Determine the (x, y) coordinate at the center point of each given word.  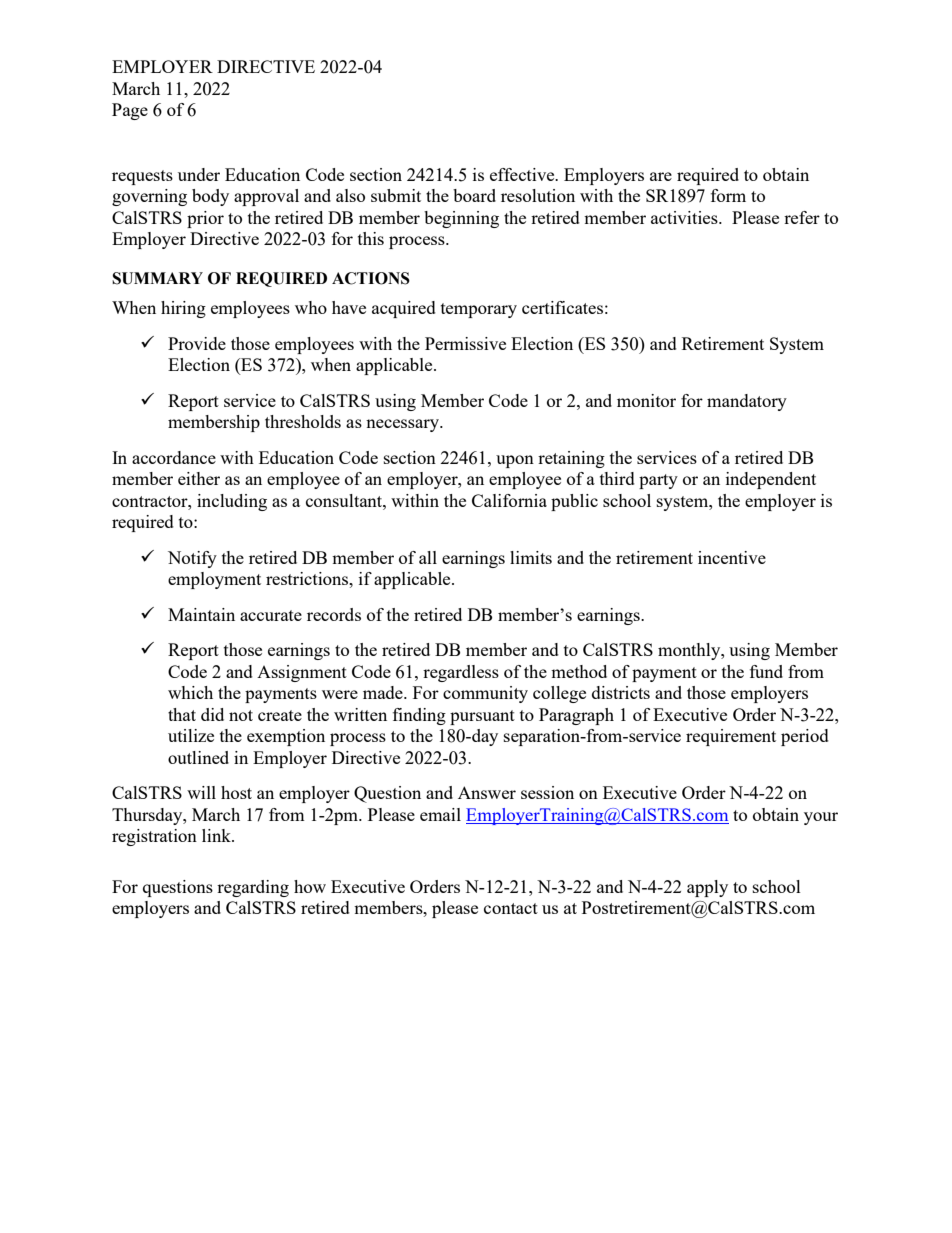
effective (523, 174)
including (232, 502)
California (509, 500)
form (728, 195)
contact (511, 908)
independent (771, 480)
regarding (253, 888)
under (199, 174)
